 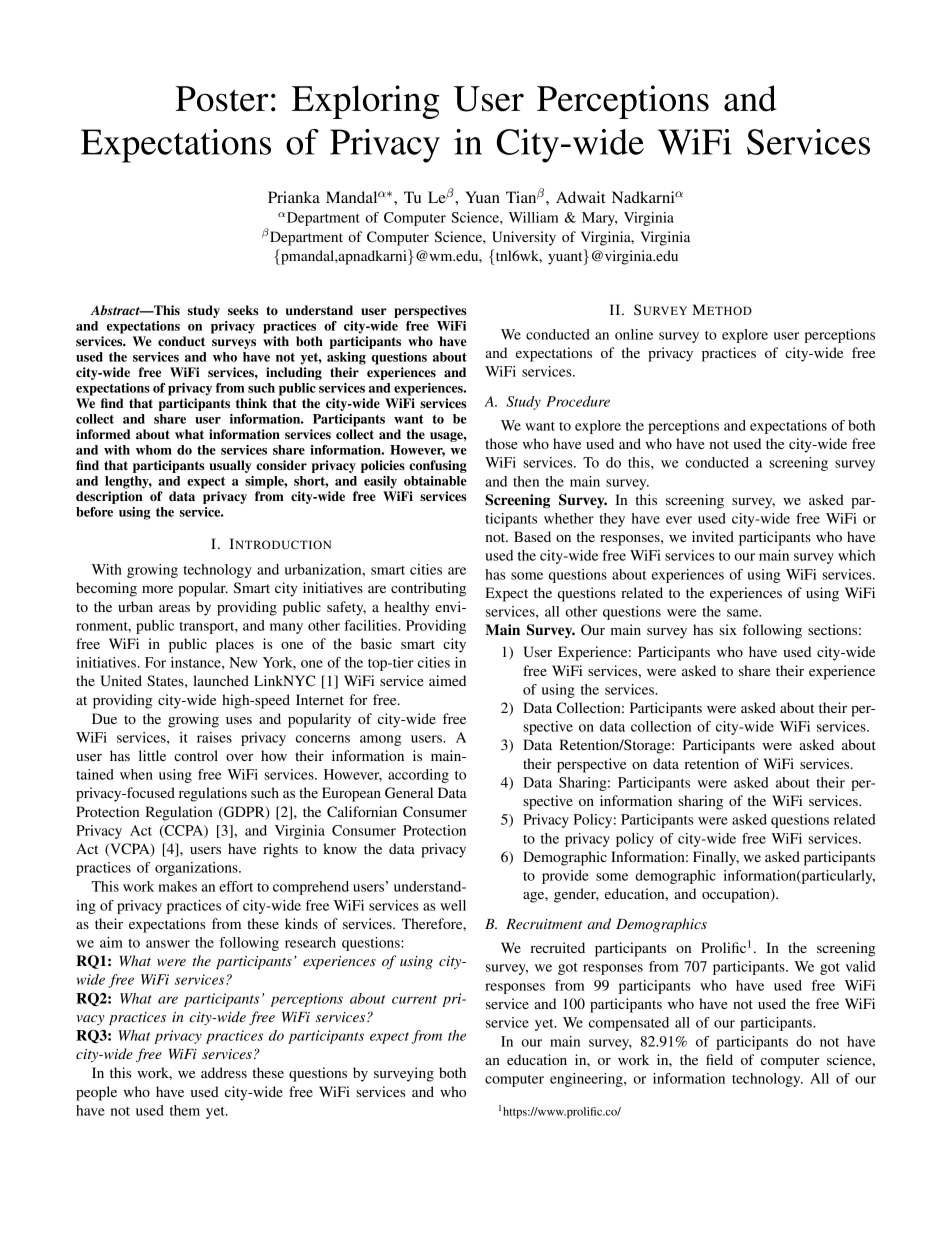 What do you see at coordinates (251, 403) in the page?
I see `think` at bounding box center [251, 403].
